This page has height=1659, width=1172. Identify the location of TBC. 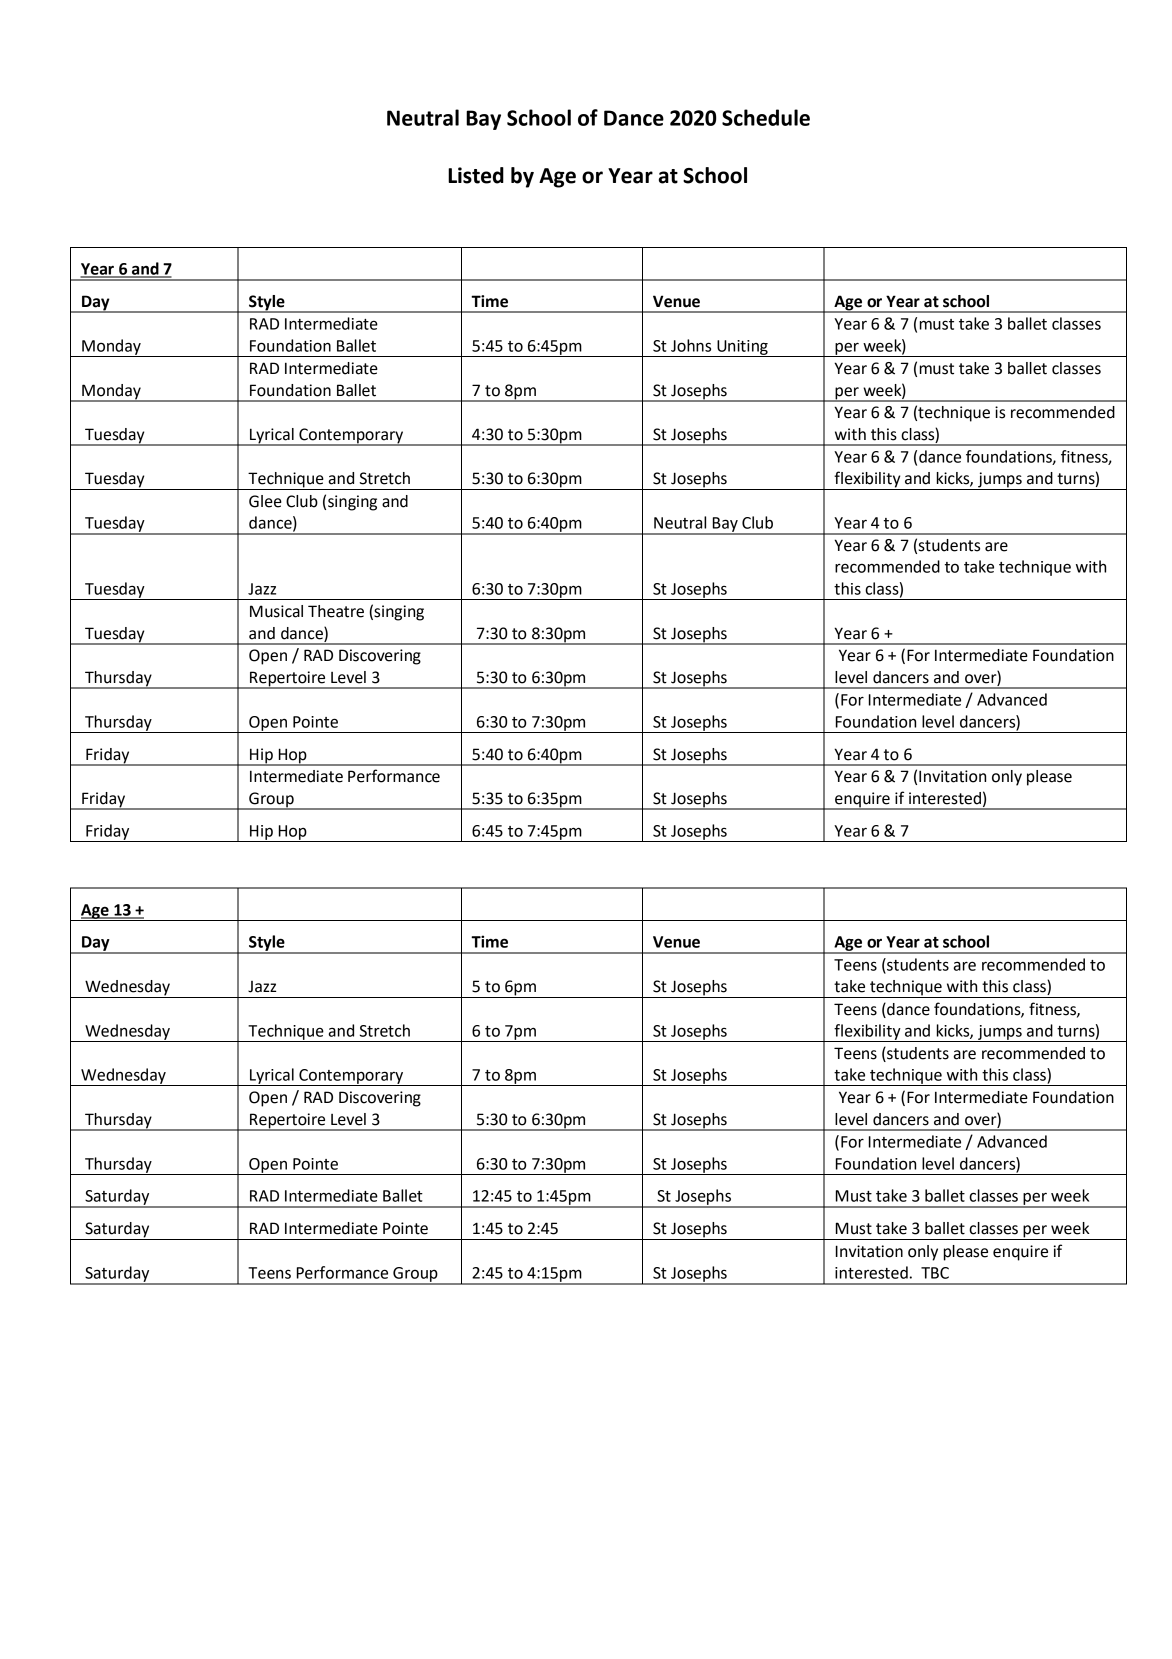
(935, 1273).
